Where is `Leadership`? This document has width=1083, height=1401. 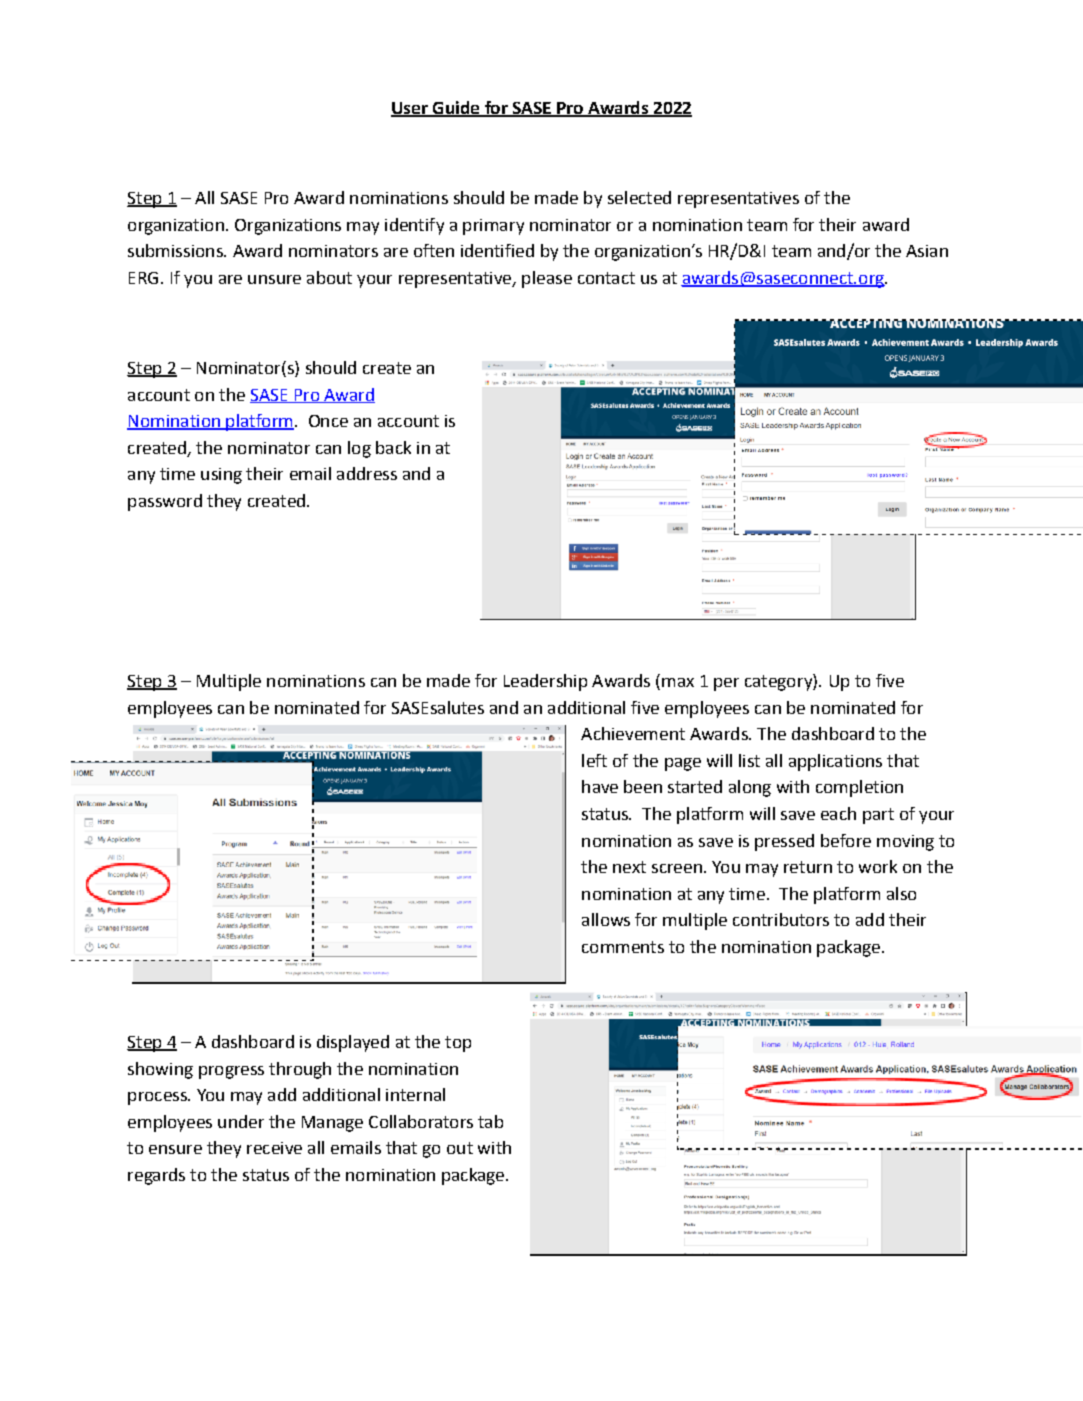
Leadership is located at coordinates (545, 682).
